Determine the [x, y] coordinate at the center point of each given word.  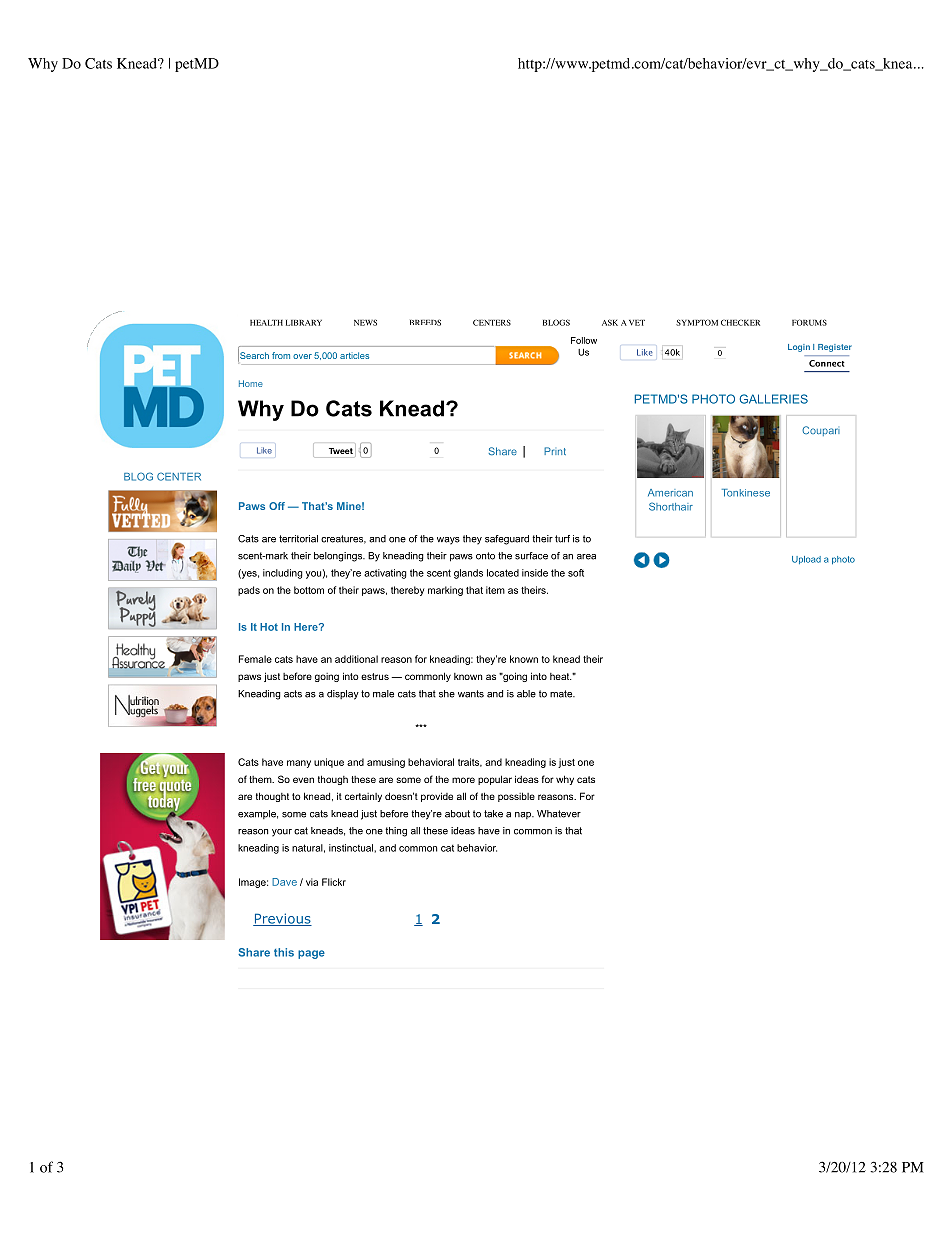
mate [562, 694]
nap [524, 815]
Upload [806, 560]
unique [329, 763]
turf [562, 539]
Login [799, 348]
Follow [584, 340]
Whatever [559, 814]
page [311, 954]
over [302, 356]
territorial [298, 539]
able [526, 694]
